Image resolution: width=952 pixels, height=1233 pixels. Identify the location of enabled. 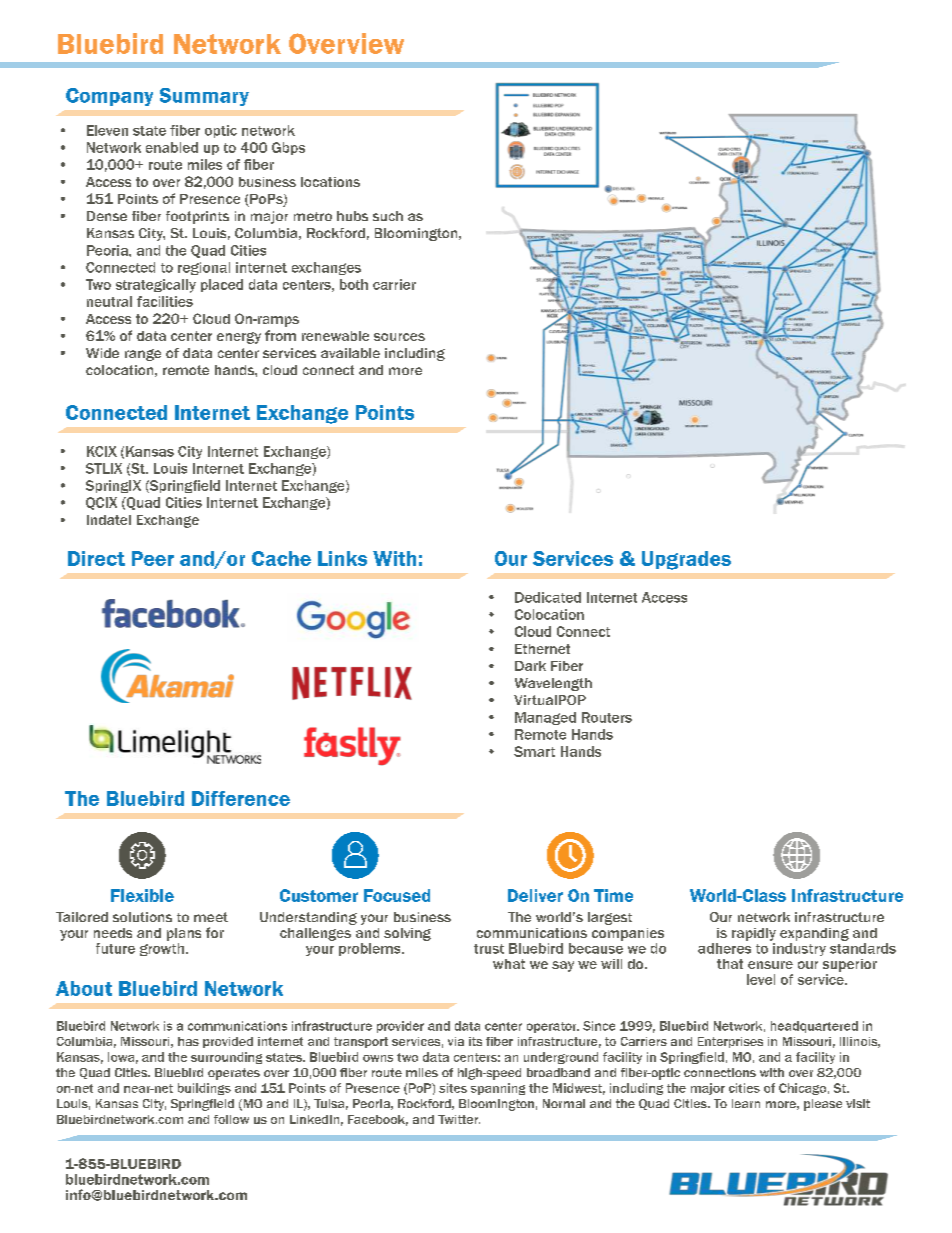
(172, 147).
